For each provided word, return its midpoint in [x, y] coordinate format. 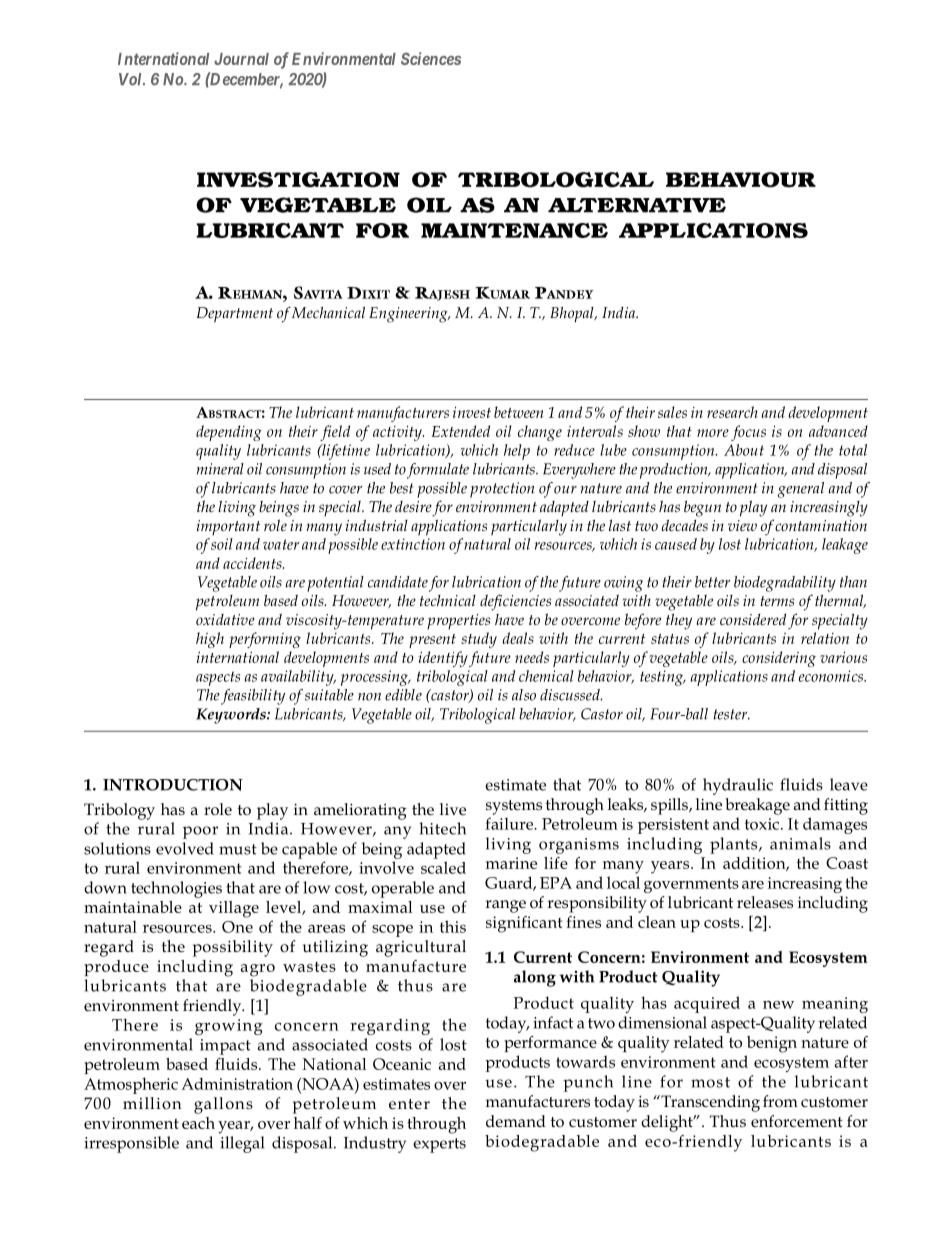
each [198, 1123]
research [732, 412]
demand [516, 1121]
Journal [241, 59]
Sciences [431, 58]
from [780, 1101]
